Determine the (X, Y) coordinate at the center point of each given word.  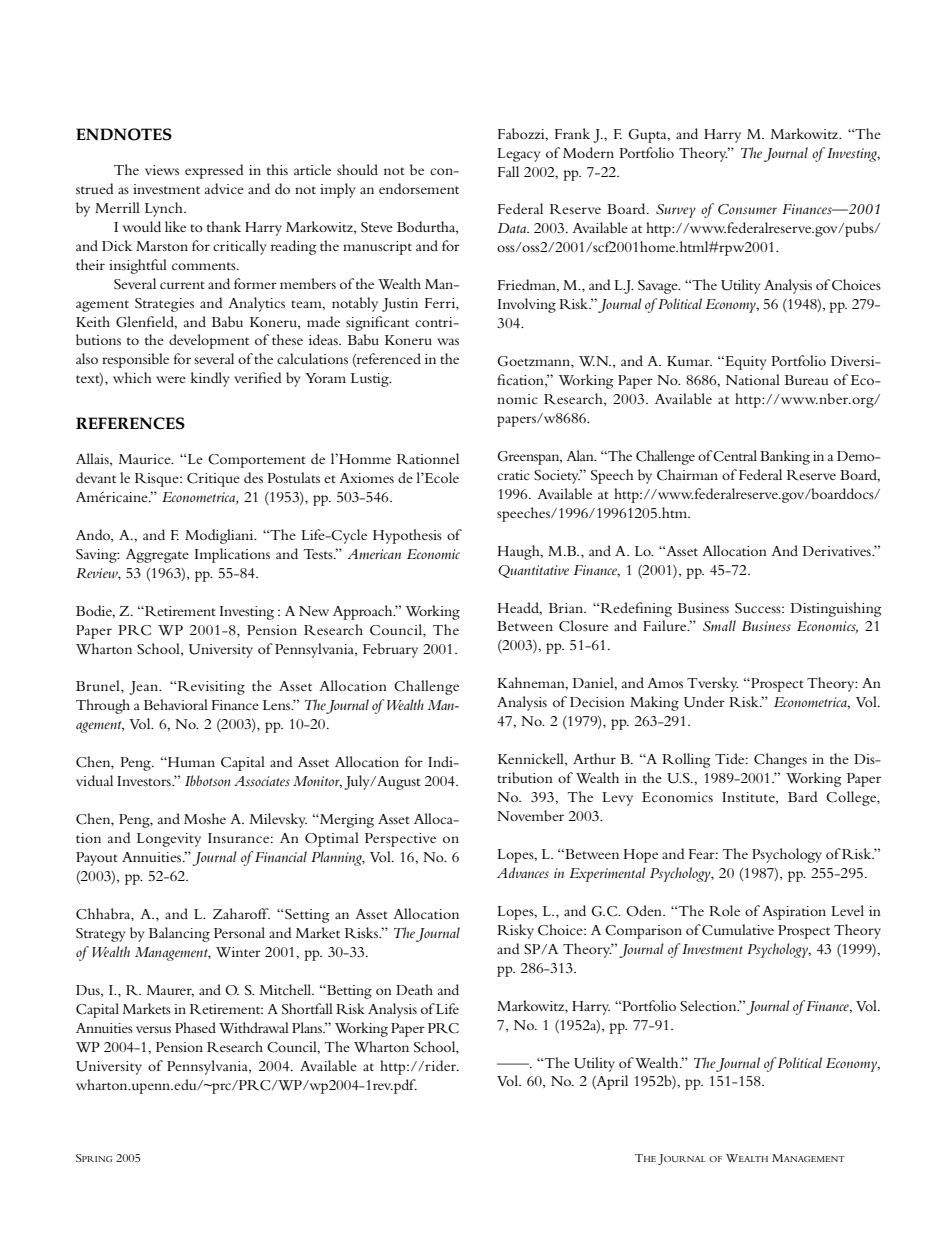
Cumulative (738, 930)
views (162, 170)
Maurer (170, 991)
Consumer (747, 209)
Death (414, 989)
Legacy (518, 155)
